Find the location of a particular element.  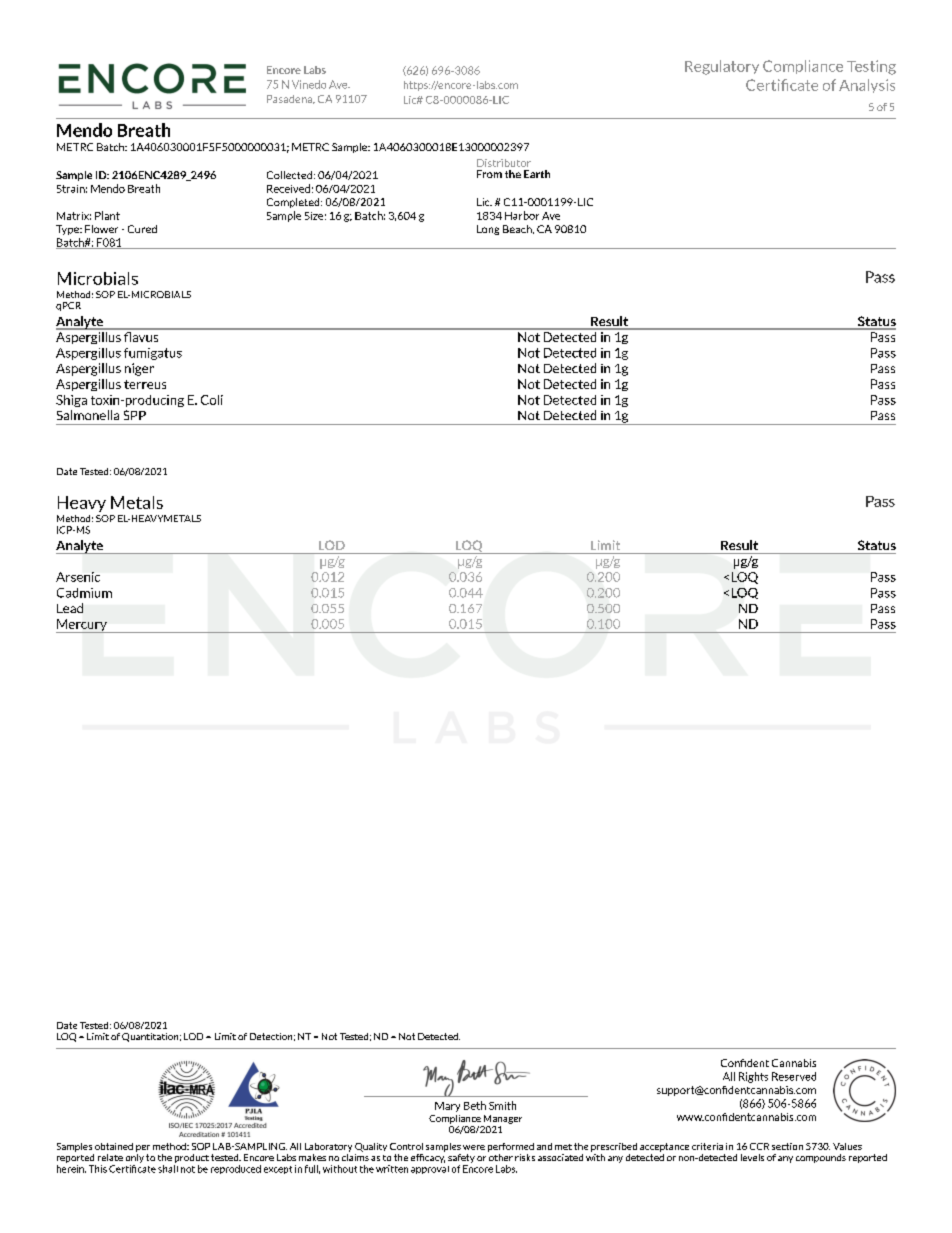

Mercury is located at coordinates (82, 626).
